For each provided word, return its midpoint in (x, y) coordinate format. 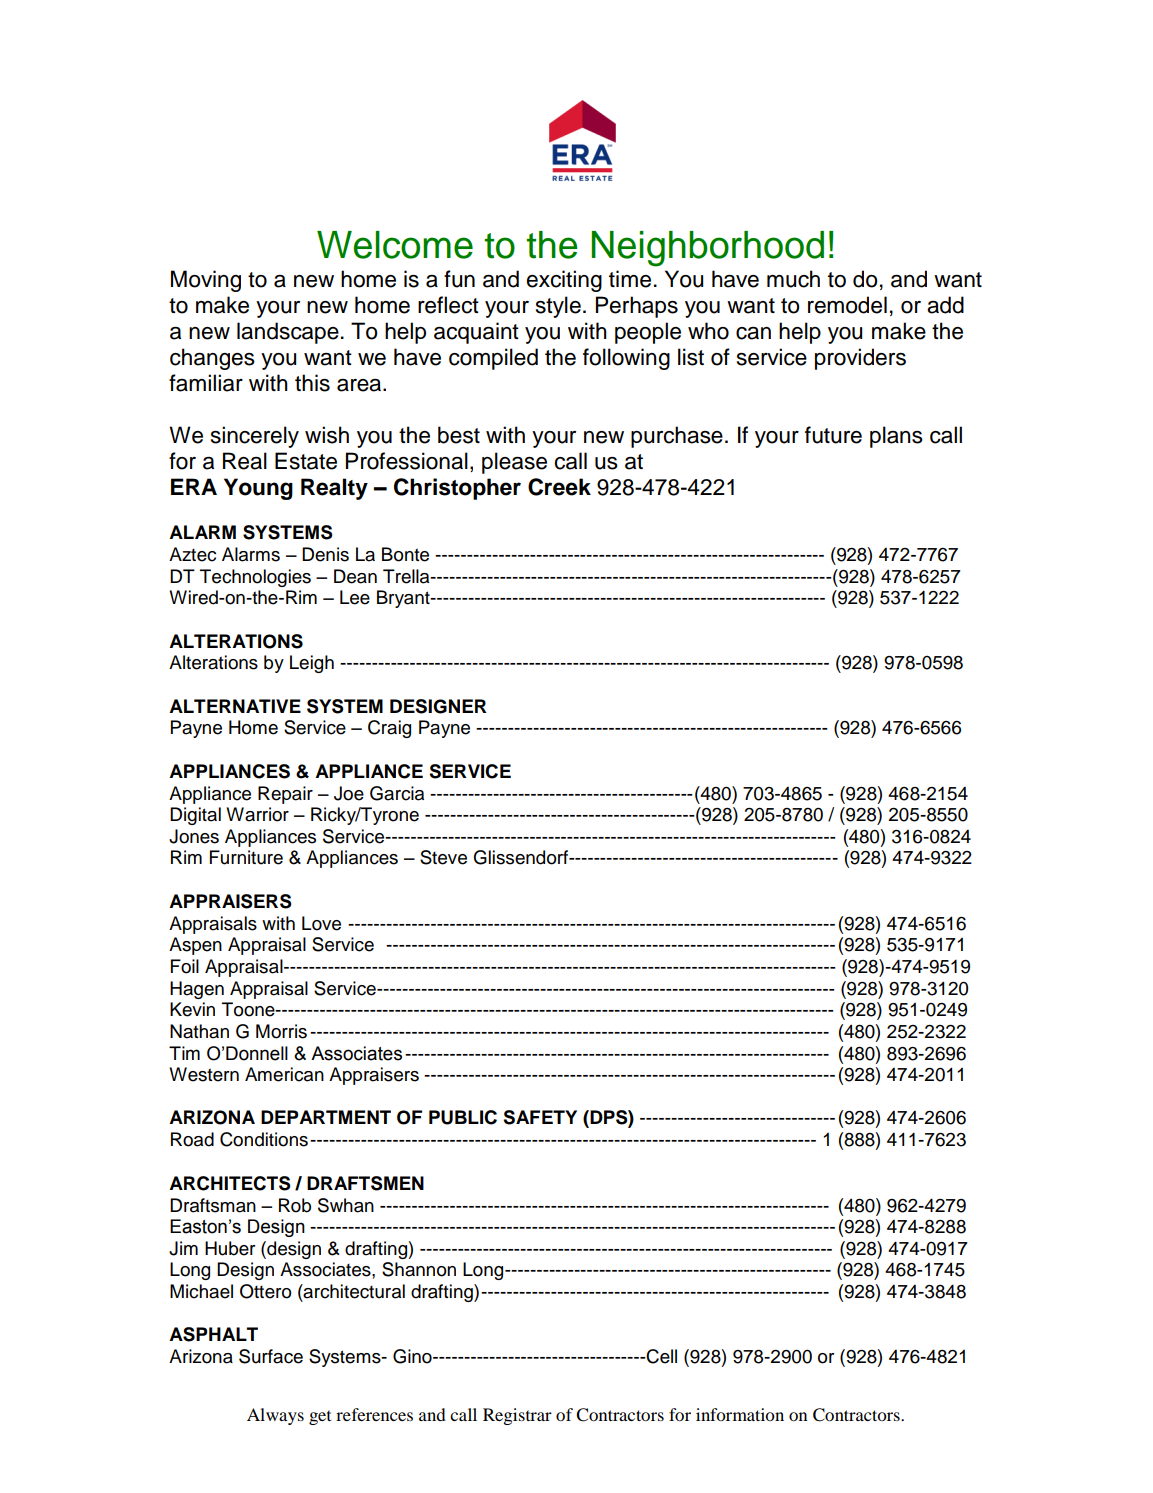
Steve (443, 857)
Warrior (257, 814)
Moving (206, 281)
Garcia (397, 793)
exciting (564, 281)
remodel (847, 305)
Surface (271, 1356)
